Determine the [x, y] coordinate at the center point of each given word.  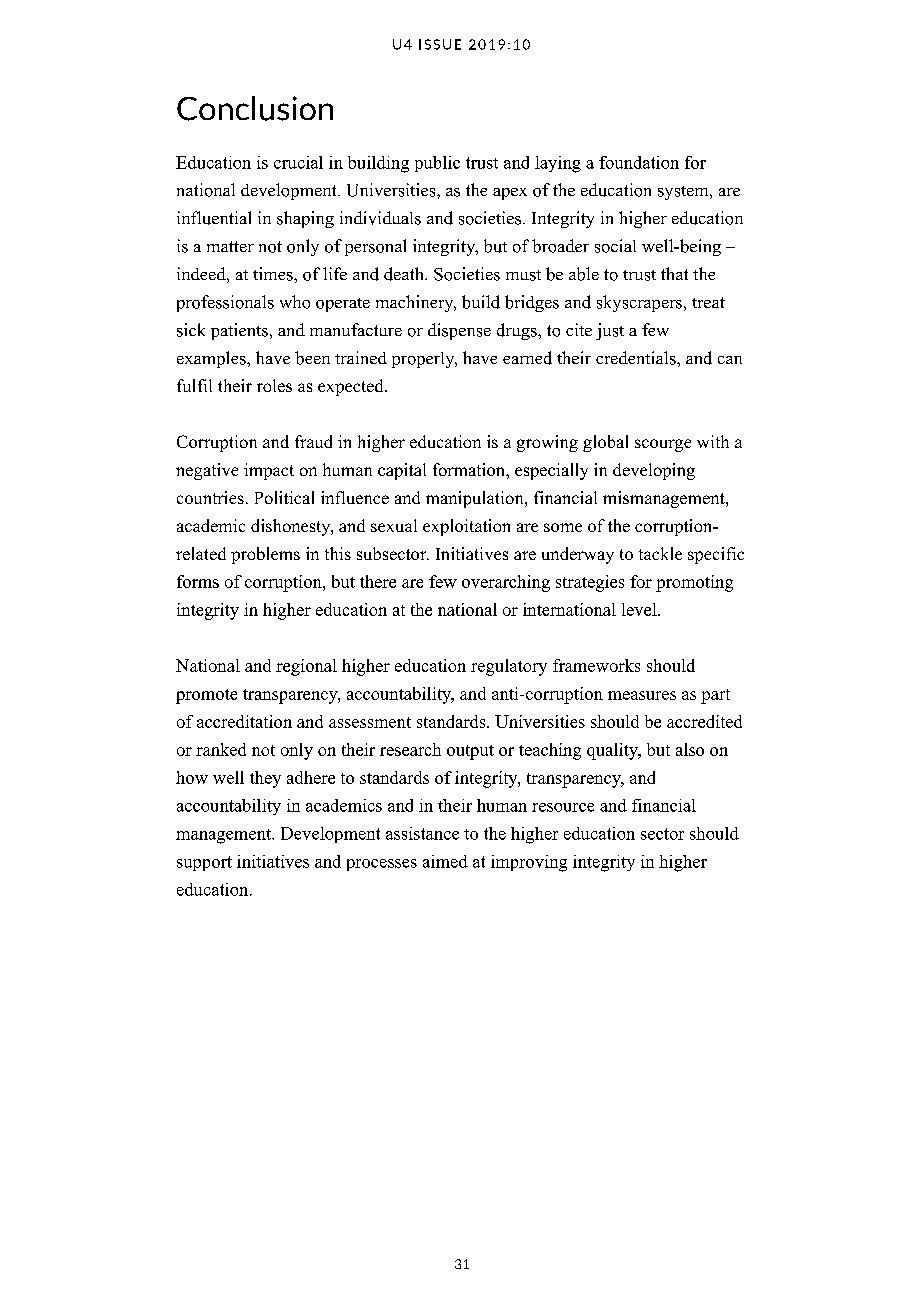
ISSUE [440, 44]
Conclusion [255, 108]
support [204, 863]
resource [563, 807]
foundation [639, 162]
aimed [445, 861]
